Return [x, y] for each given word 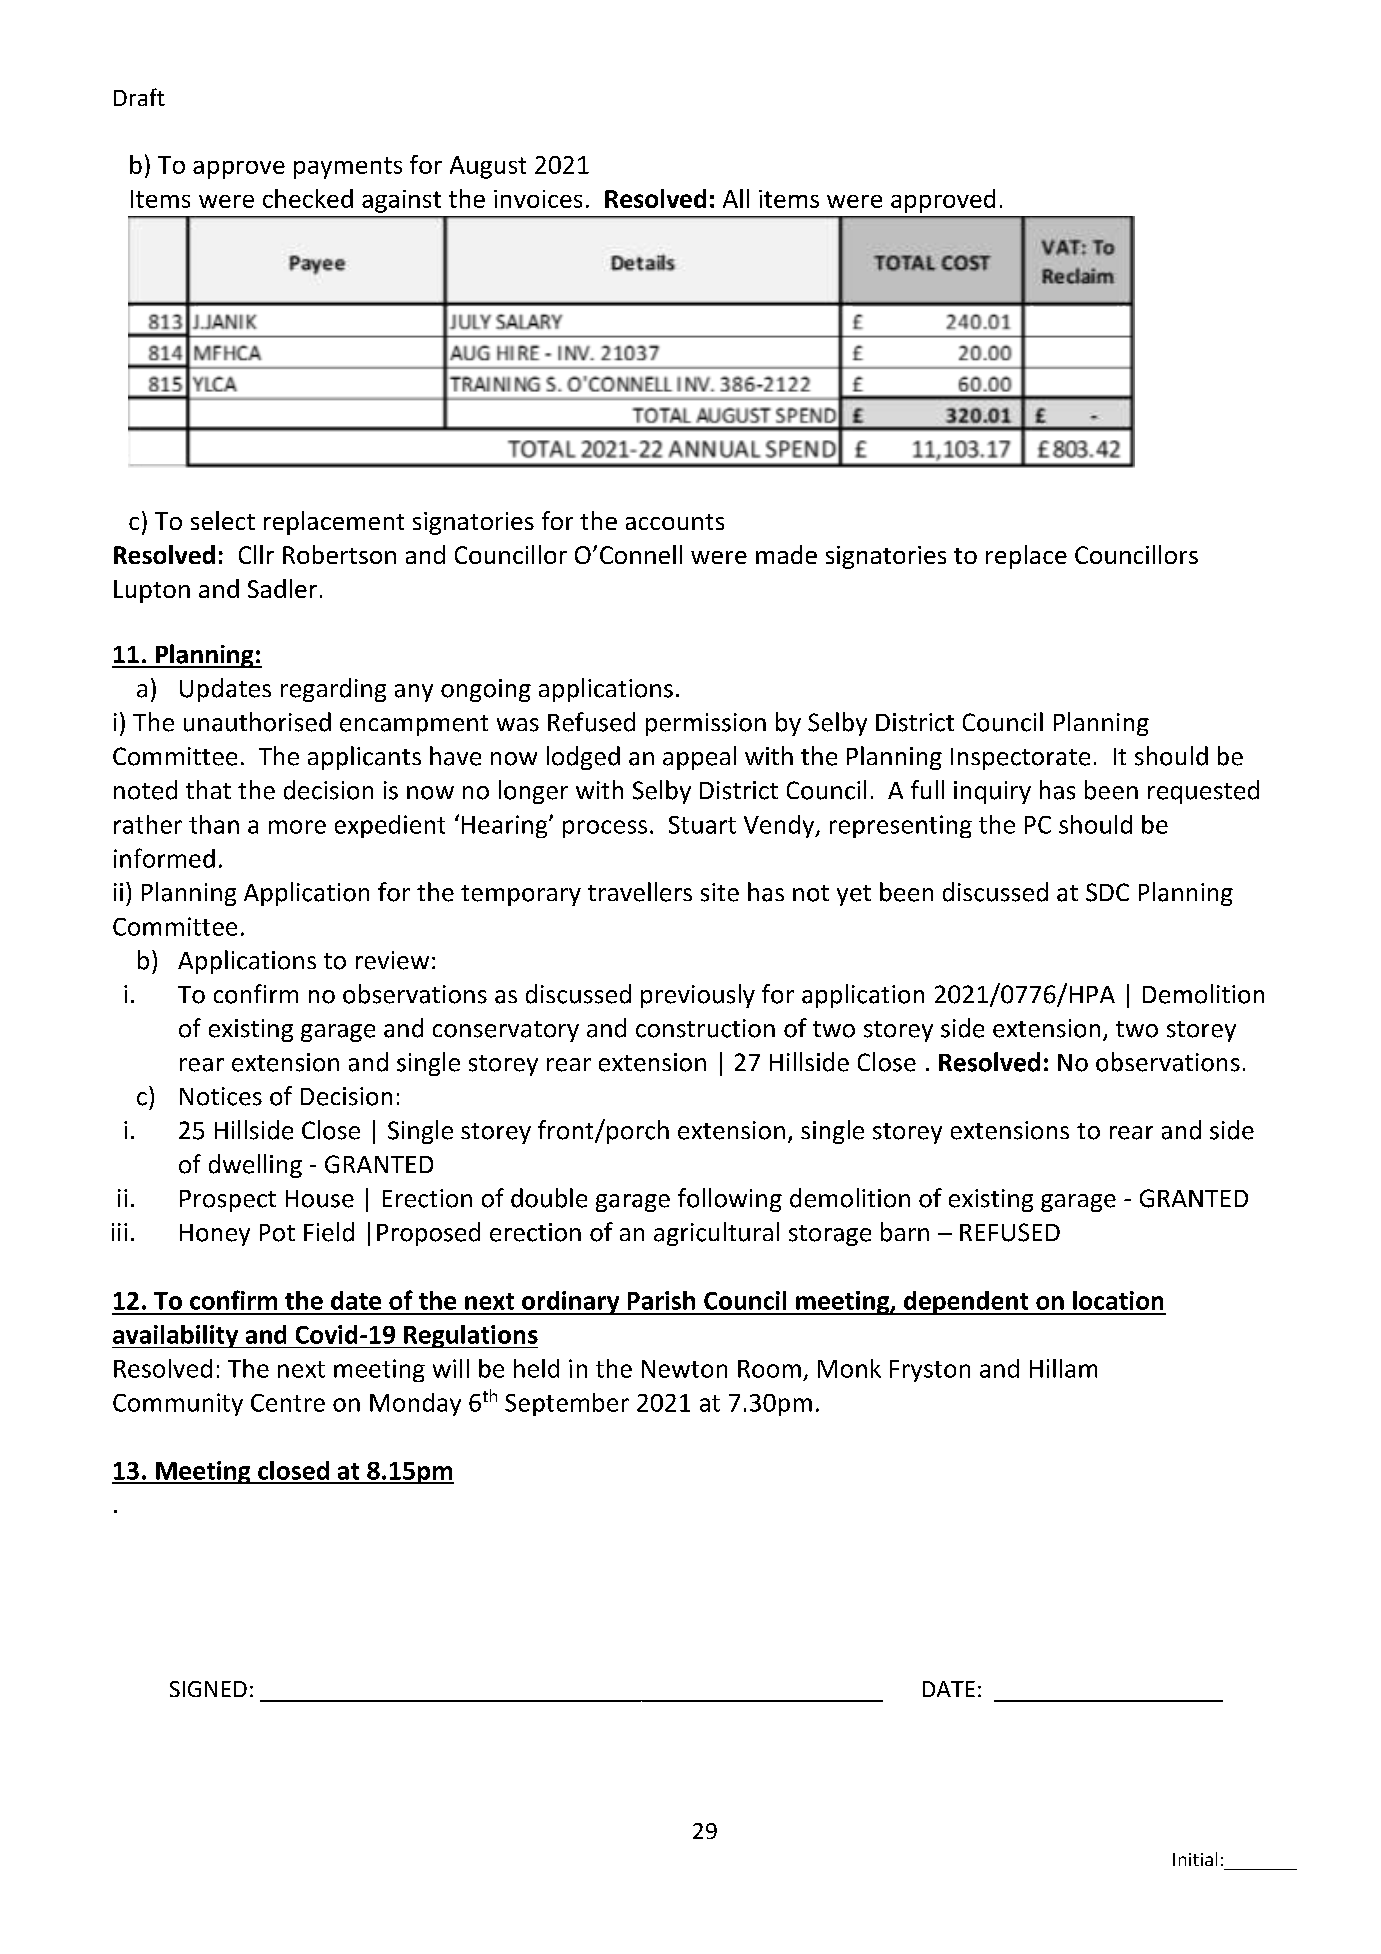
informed [164, 858]
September [567, 1404]
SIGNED [208, 1689]
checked [308, 198]
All [736, 198]
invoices [538, 199]
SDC [1107, 892]
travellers [640, 892]
